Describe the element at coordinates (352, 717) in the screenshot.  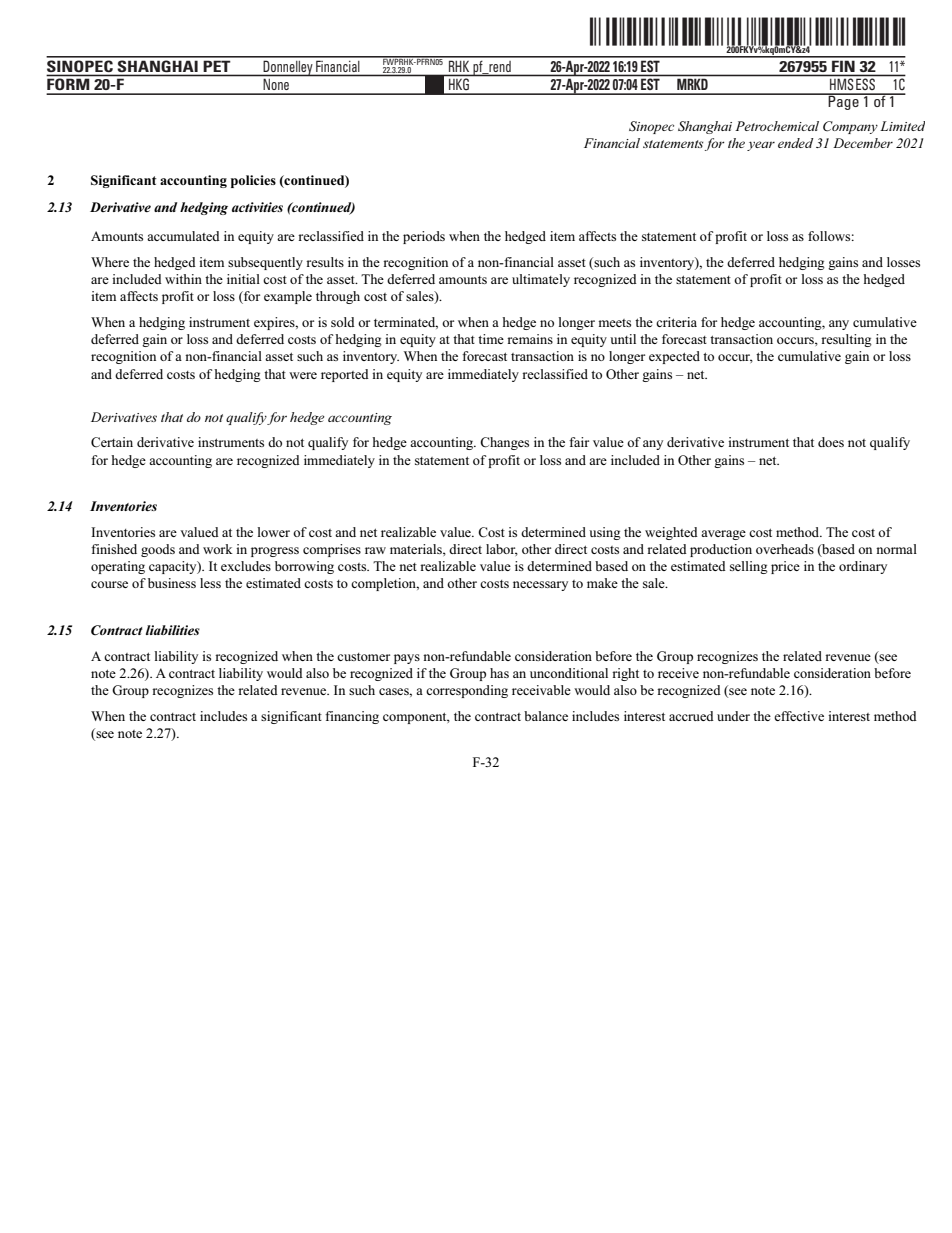
I see `financing` at that location.
